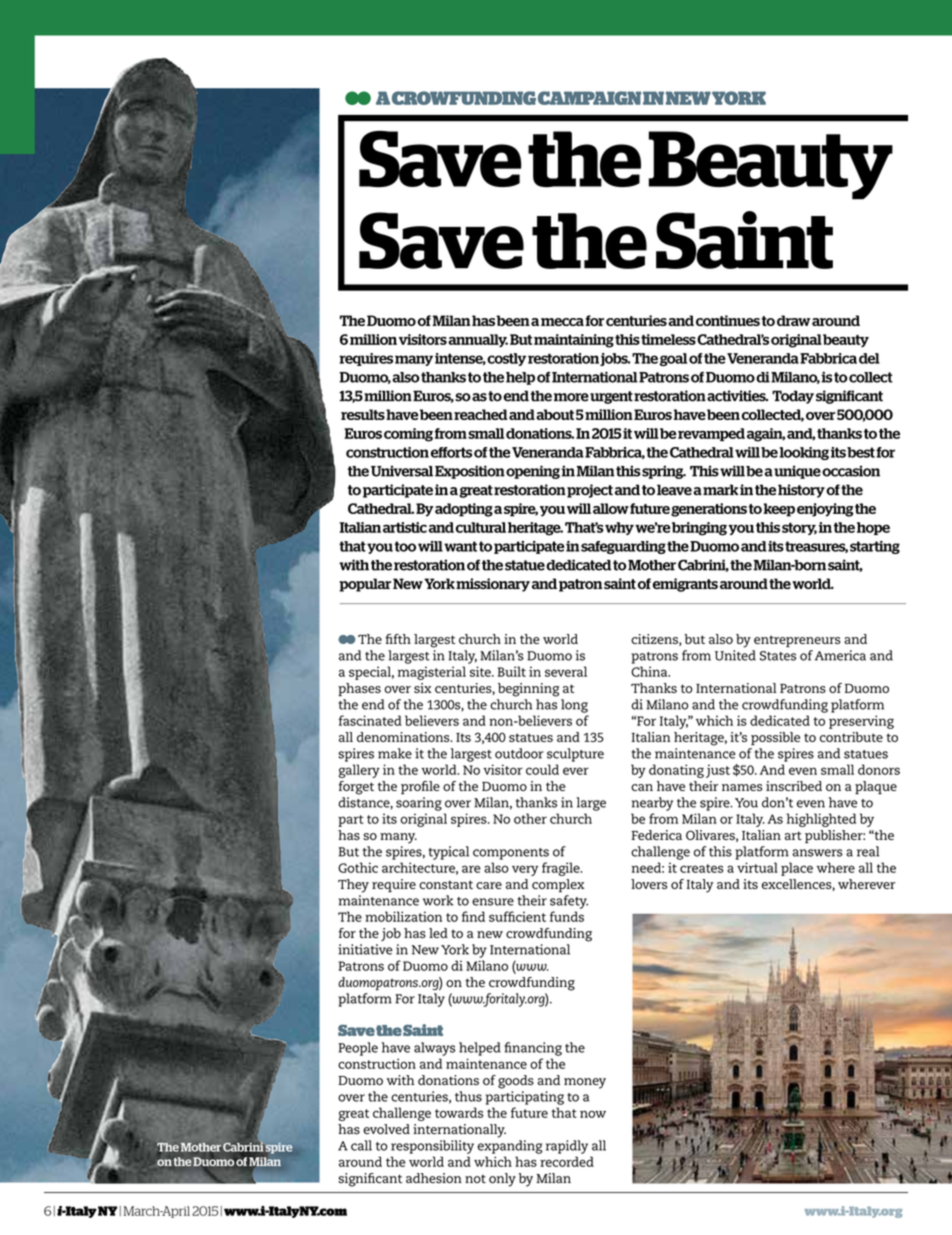  I want to click on now, so click(593, 1114).
